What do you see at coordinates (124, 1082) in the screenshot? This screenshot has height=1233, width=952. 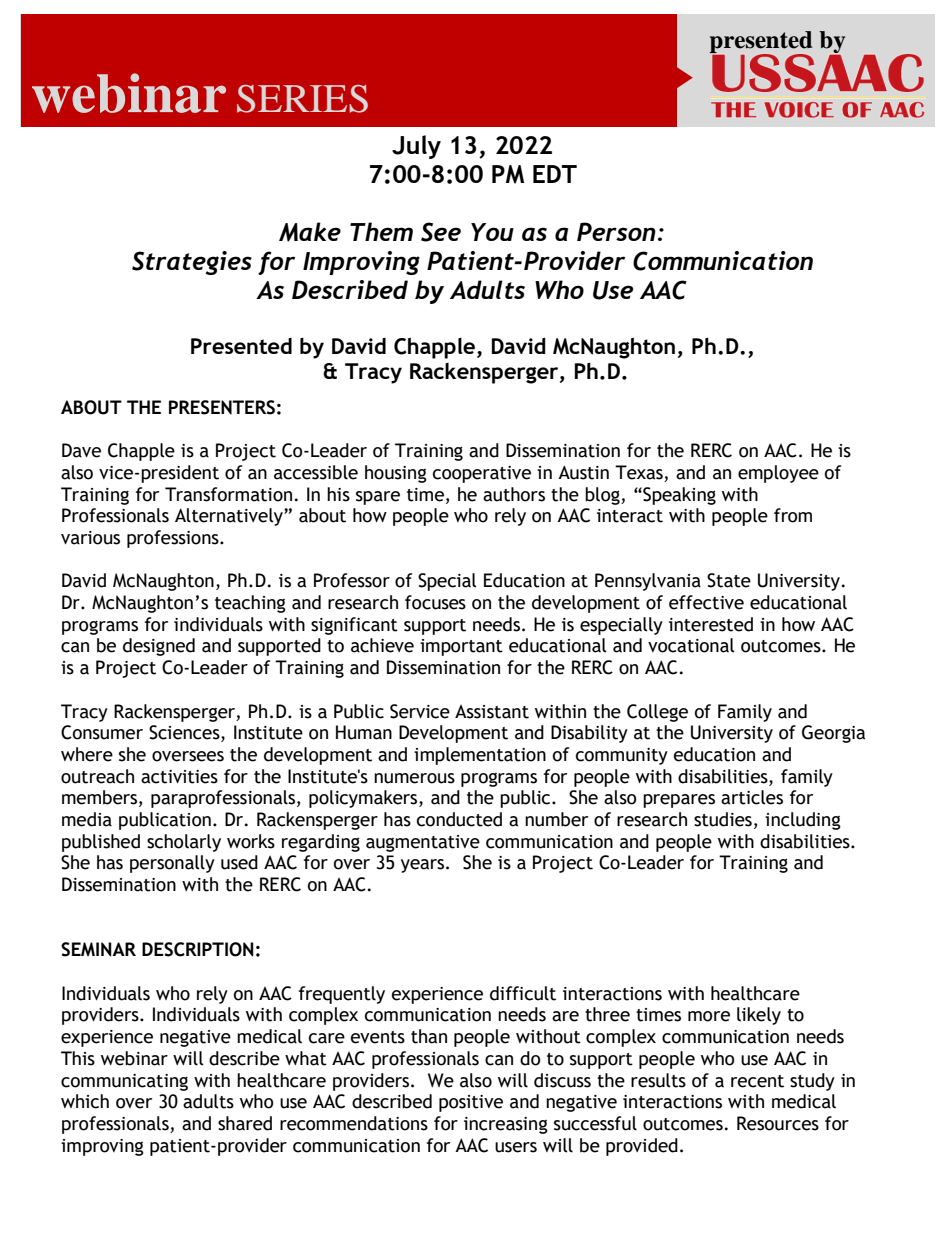 I see `communicating` at bounding box center [124, 1082].
